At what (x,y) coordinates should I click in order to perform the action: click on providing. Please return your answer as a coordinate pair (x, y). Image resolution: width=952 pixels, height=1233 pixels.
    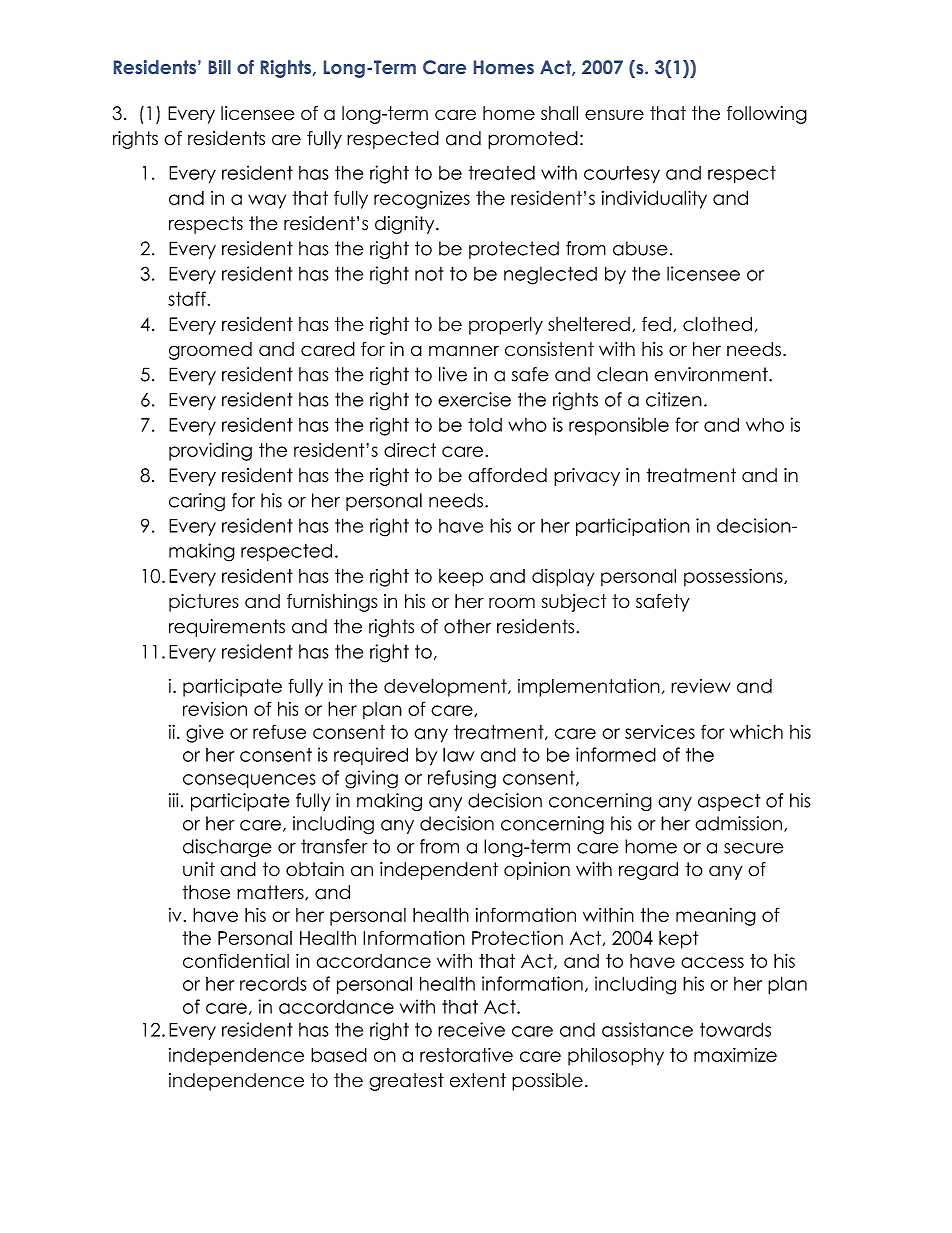
    Looking at the image, I should click on (210, 451).
